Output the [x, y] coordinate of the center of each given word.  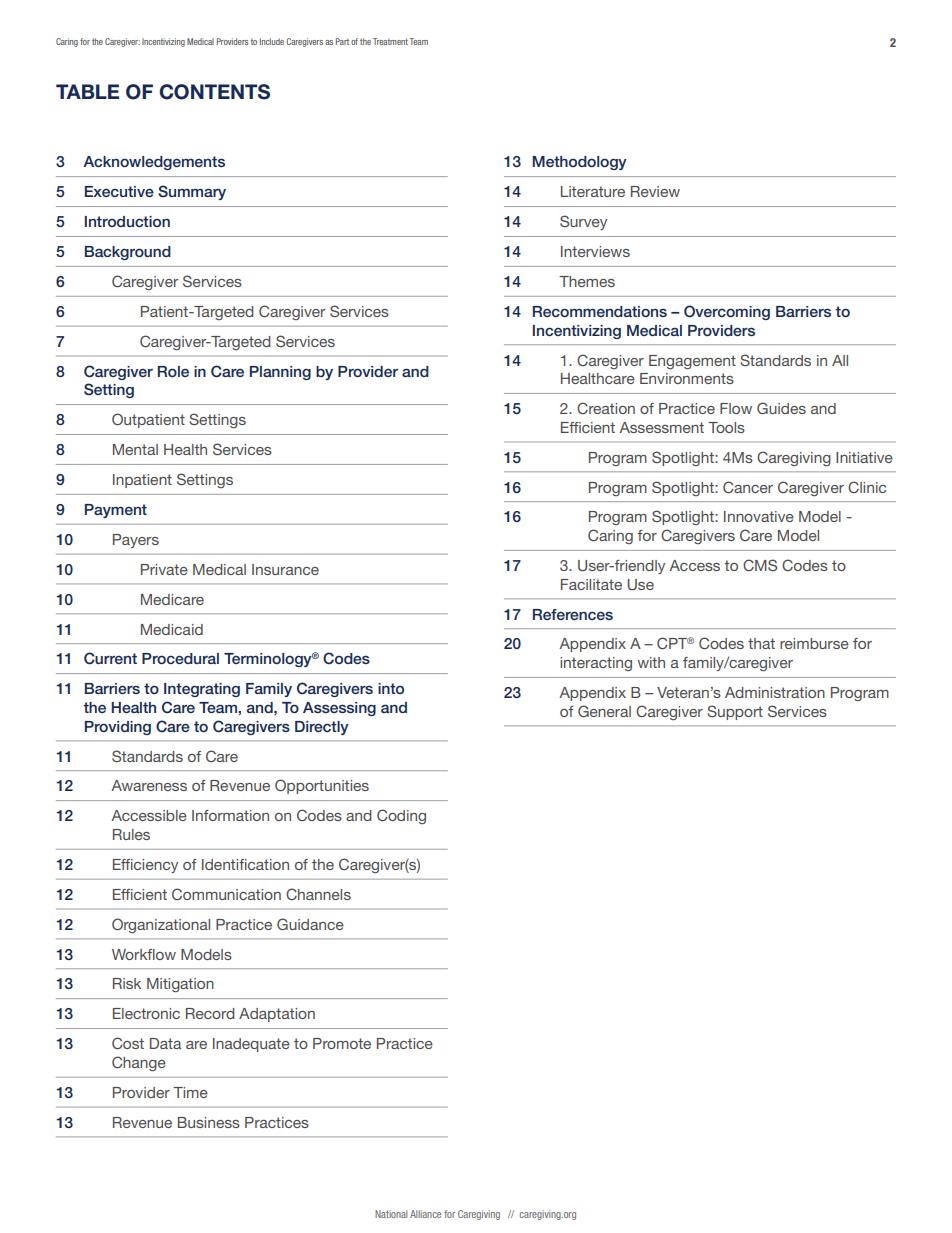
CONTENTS [214, 92]
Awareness [149, 785]
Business [209, 1122]
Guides [781, 408]
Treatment [390, 41]
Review [655, 191]
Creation [606, 408]
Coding [401, 816]
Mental [135, 449]
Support [735, 712]
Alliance [425, 1214]
